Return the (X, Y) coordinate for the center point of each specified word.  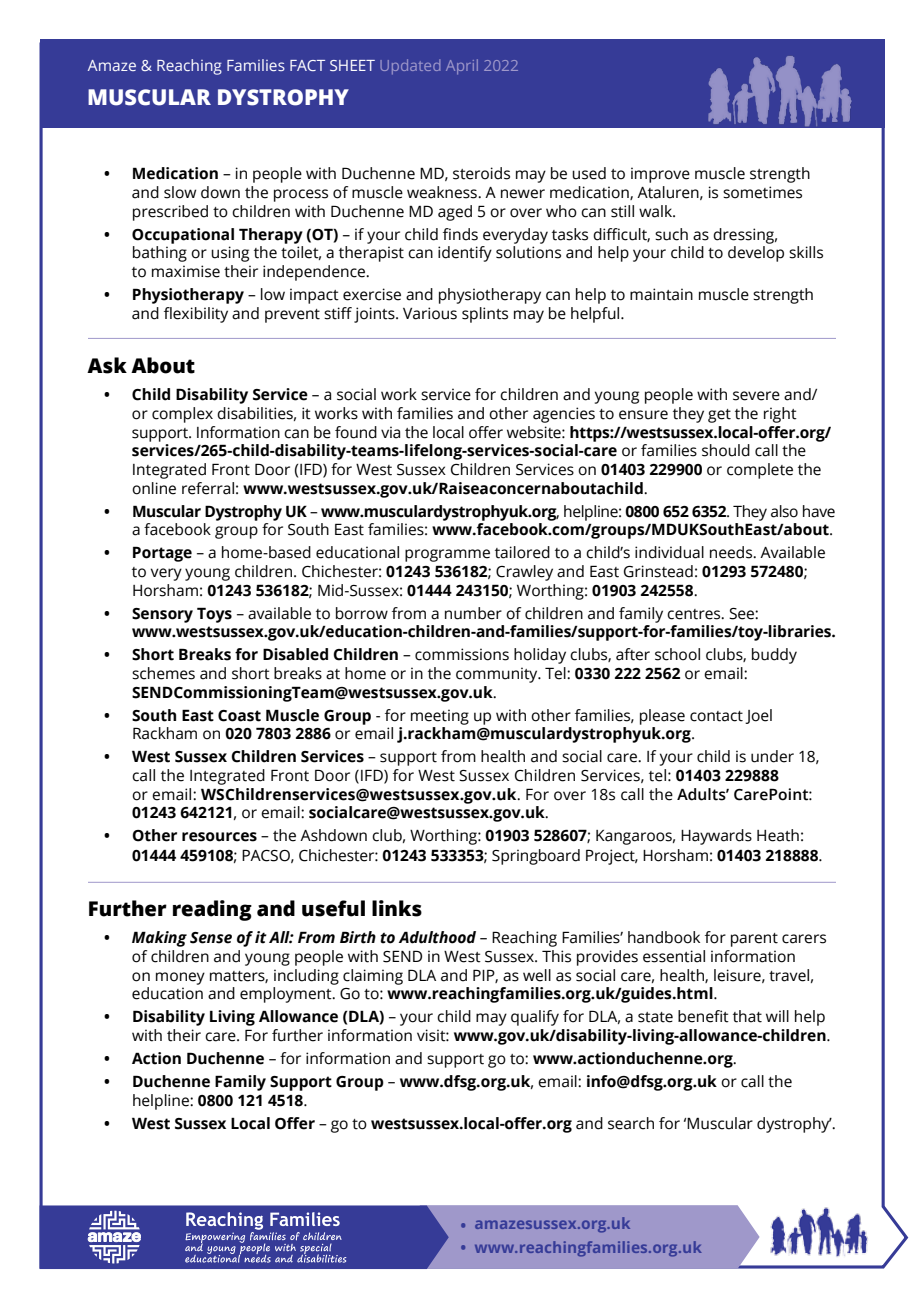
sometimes (762, 192)
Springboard (536, 857)
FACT (307, 65)
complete (760, 471)
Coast (239, 716)
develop (756, 254)
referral (208, 488)
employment (287, 995)
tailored (522, 552)
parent (754, 940)
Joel (758, 716)
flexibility (196, 315)
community (498, 675)
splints (485, 315)
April (462, 66)
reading (212, 910)
